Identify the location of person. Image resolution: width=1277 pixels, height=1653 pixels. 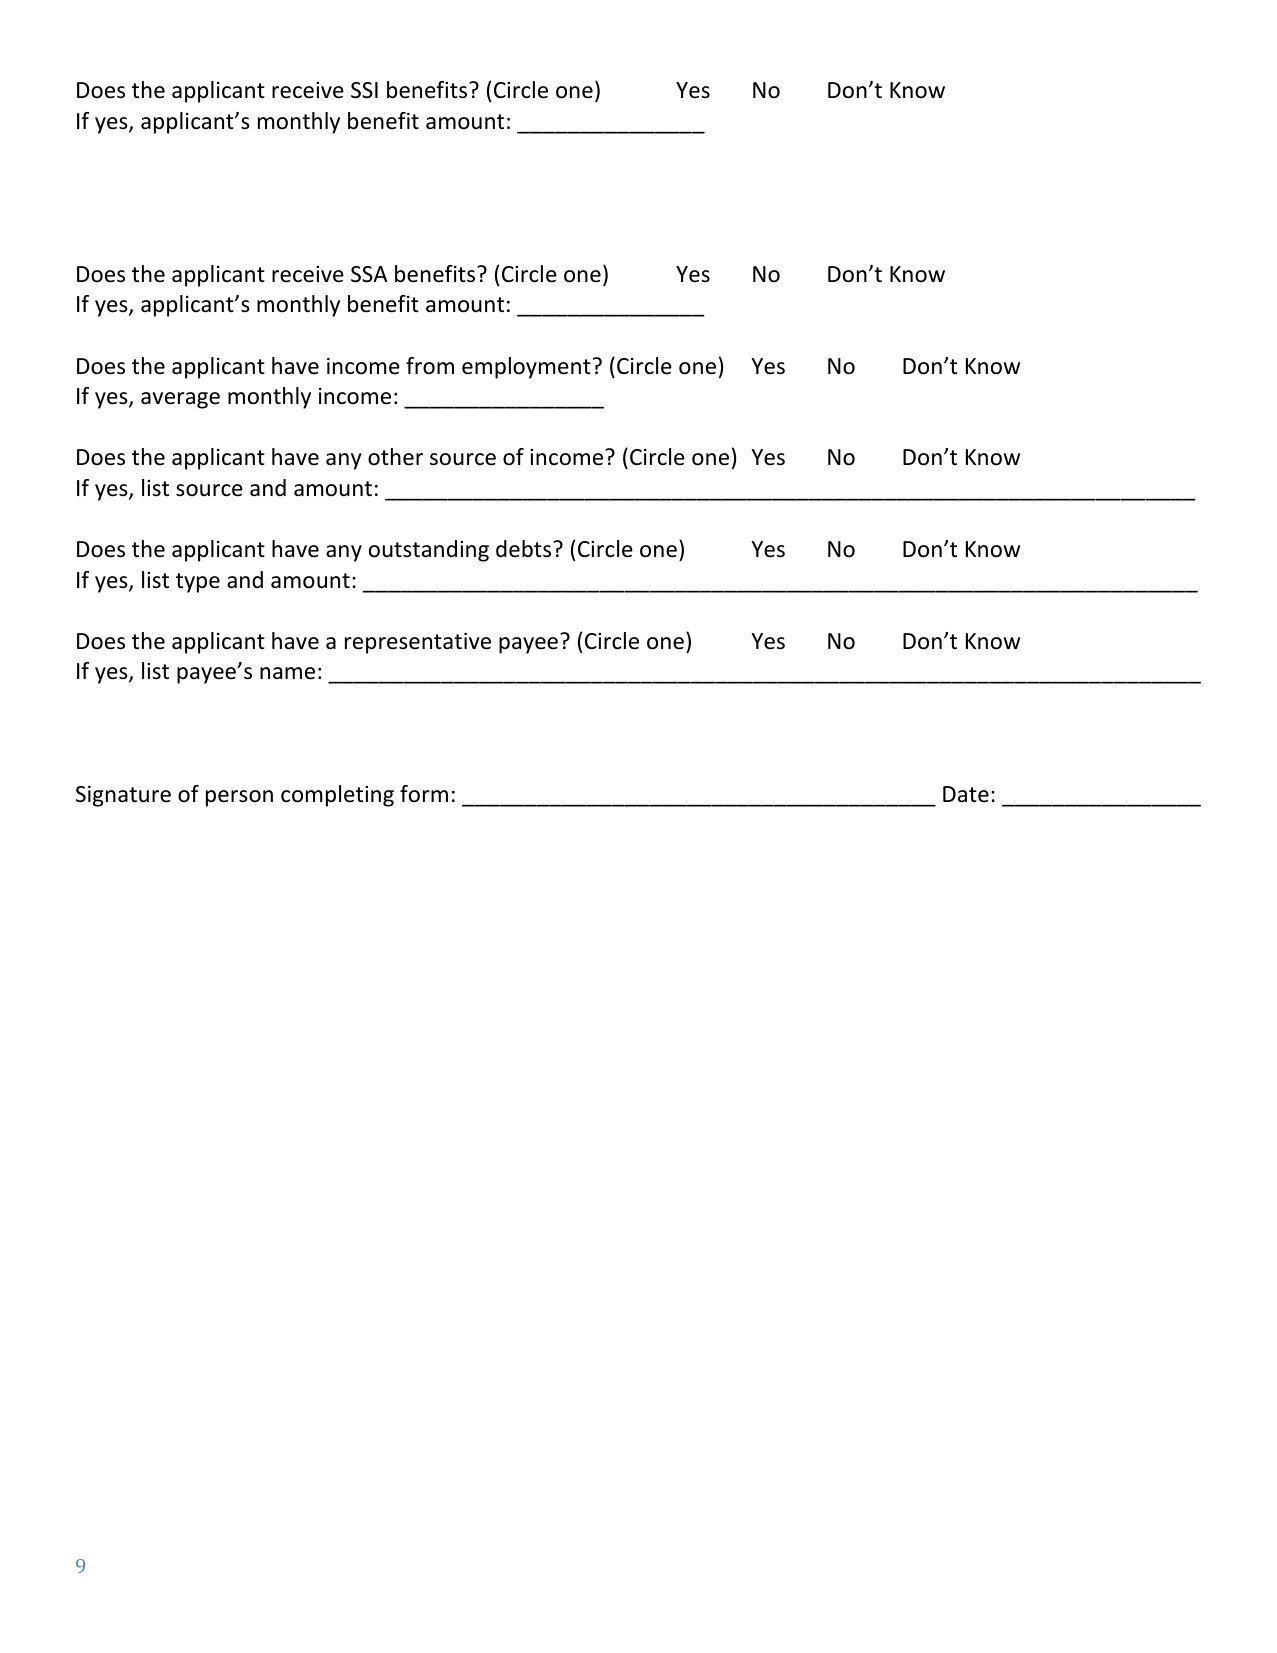
(239, 798).
